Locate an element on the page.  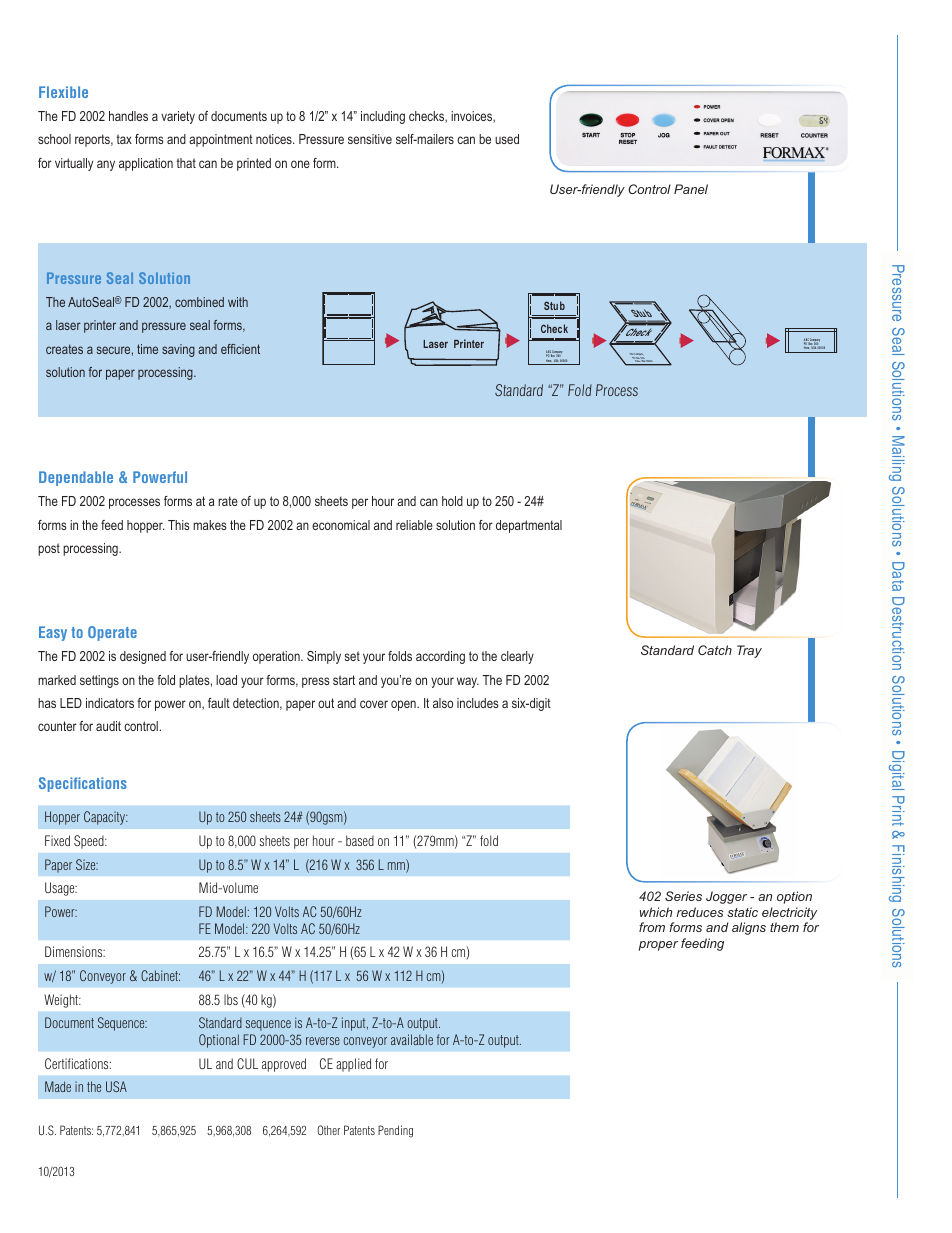
based is located at coordinates (360, 840).
